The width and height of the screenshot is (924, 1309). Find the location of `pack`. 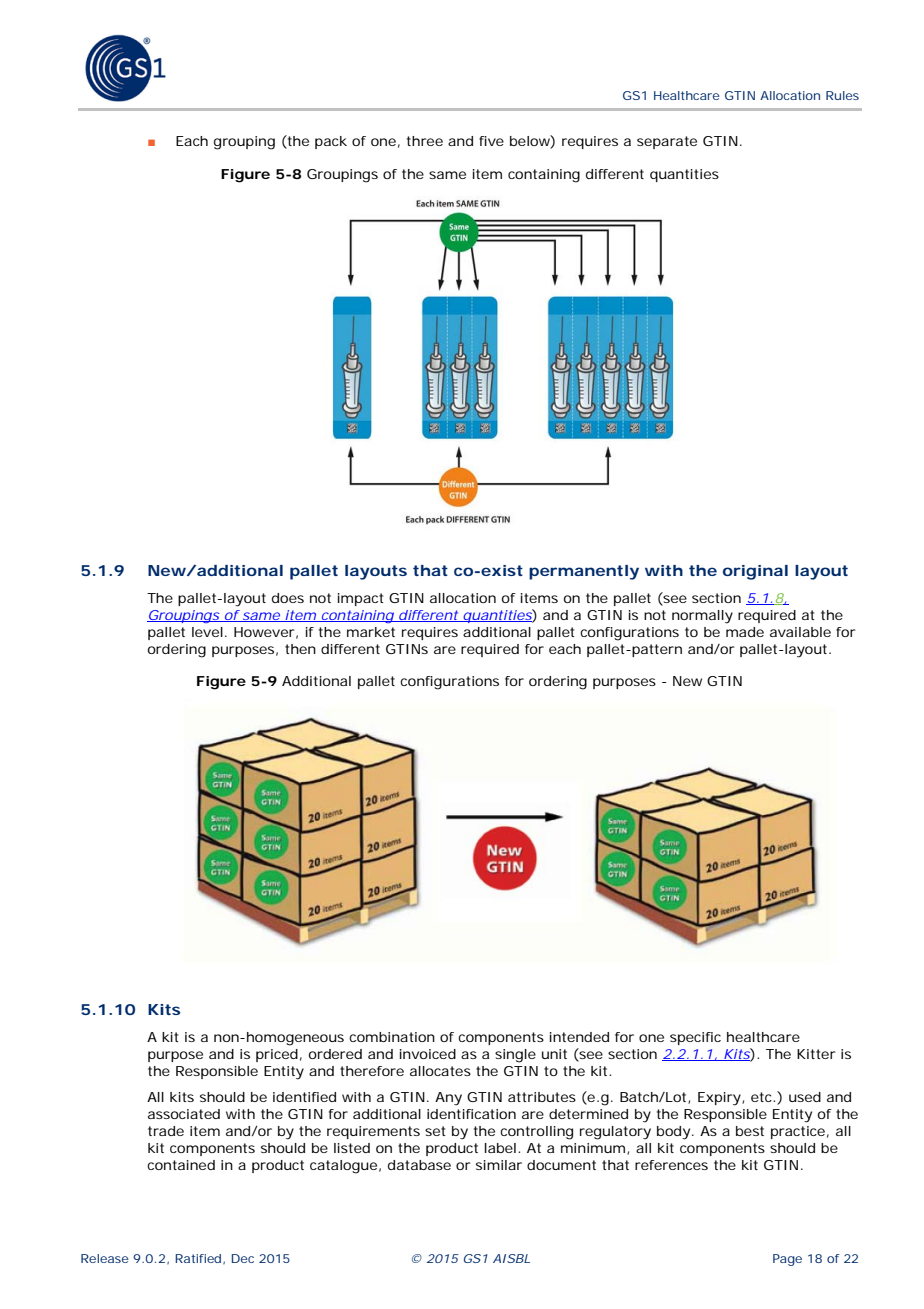

pack is located at coordinates (331, 142).
